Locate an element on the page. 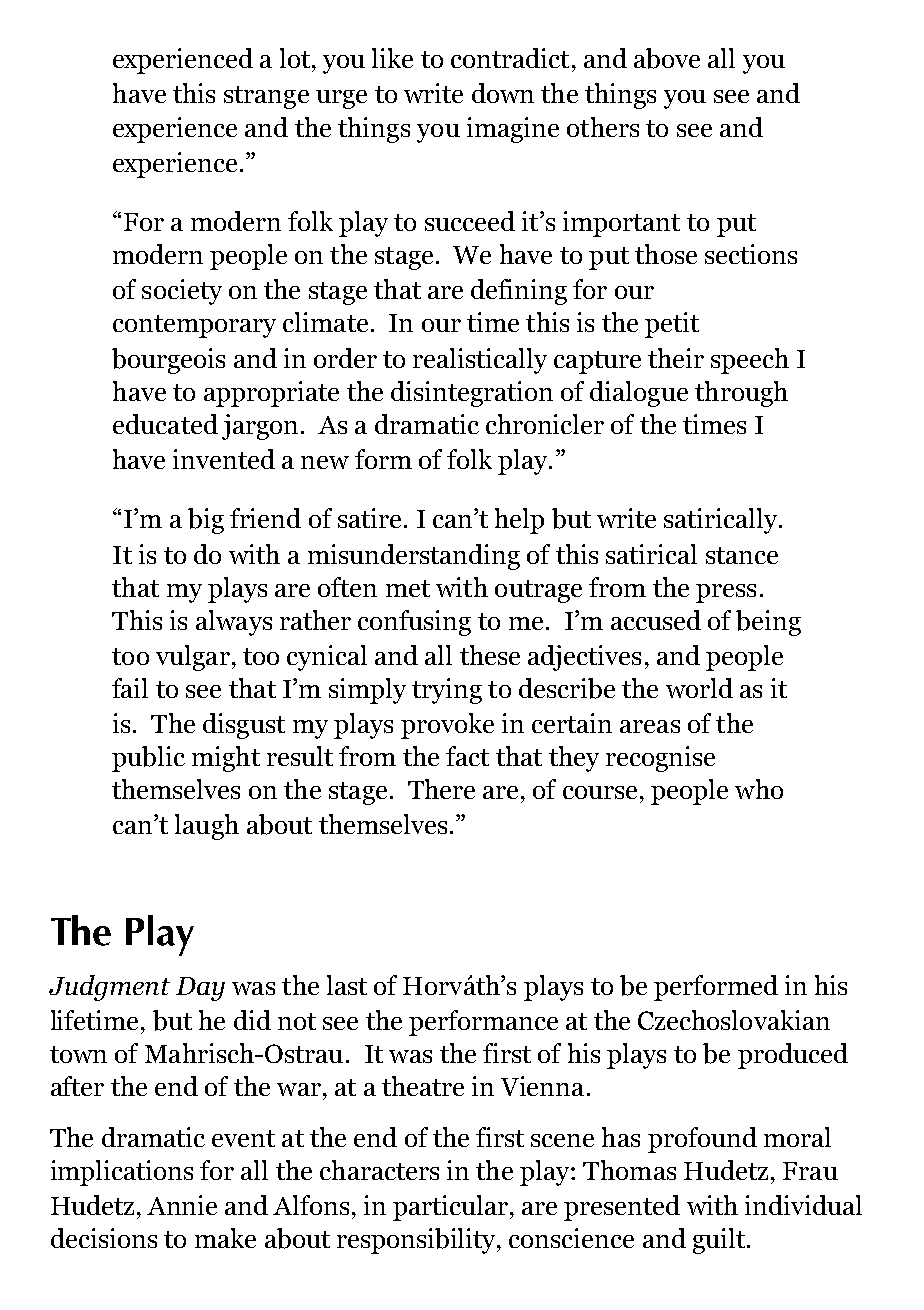  Annie is located at coordinates (182, 1205).
